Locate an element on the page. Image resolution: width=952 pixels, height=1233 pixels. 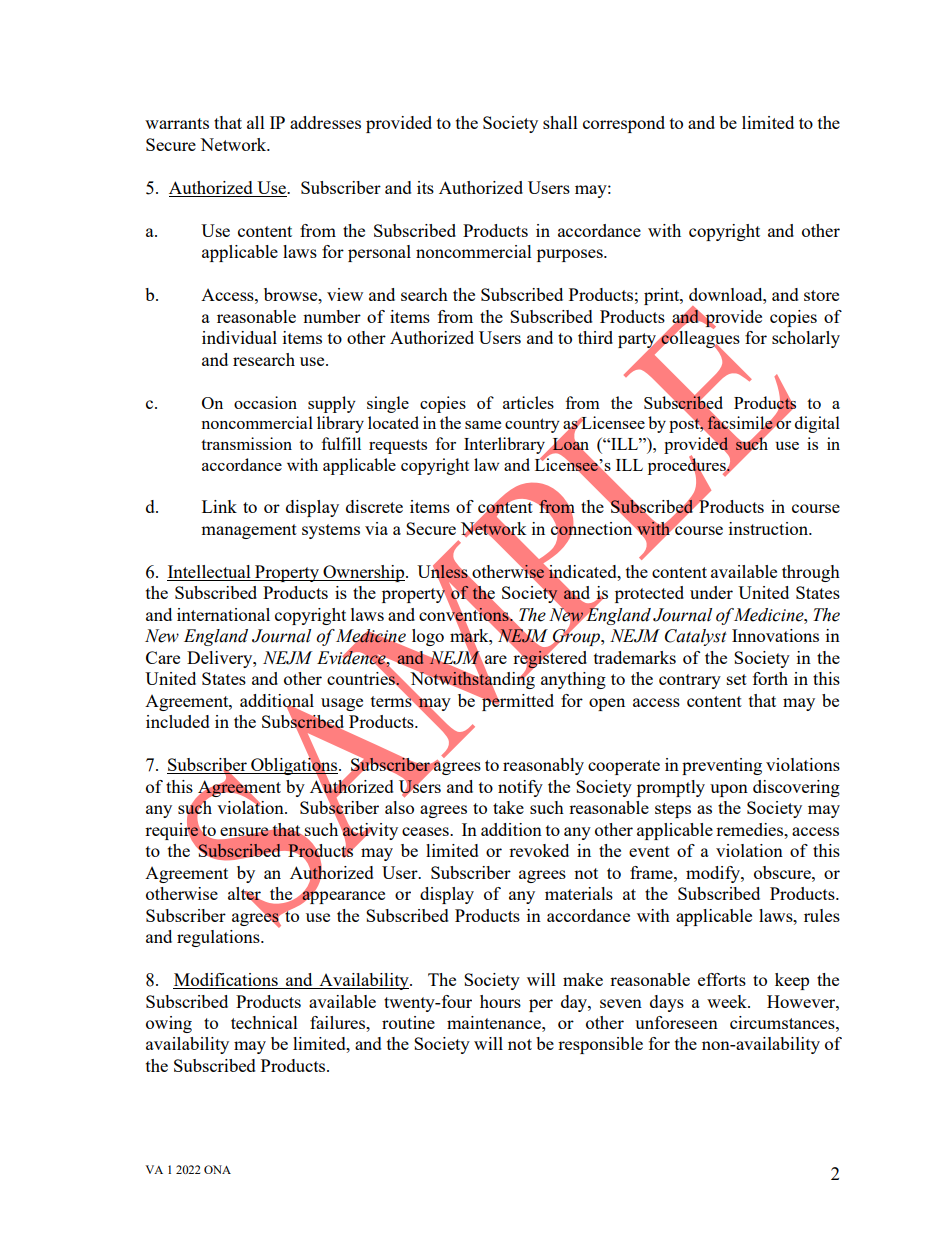
articles is located at coordinates (528, 402).
